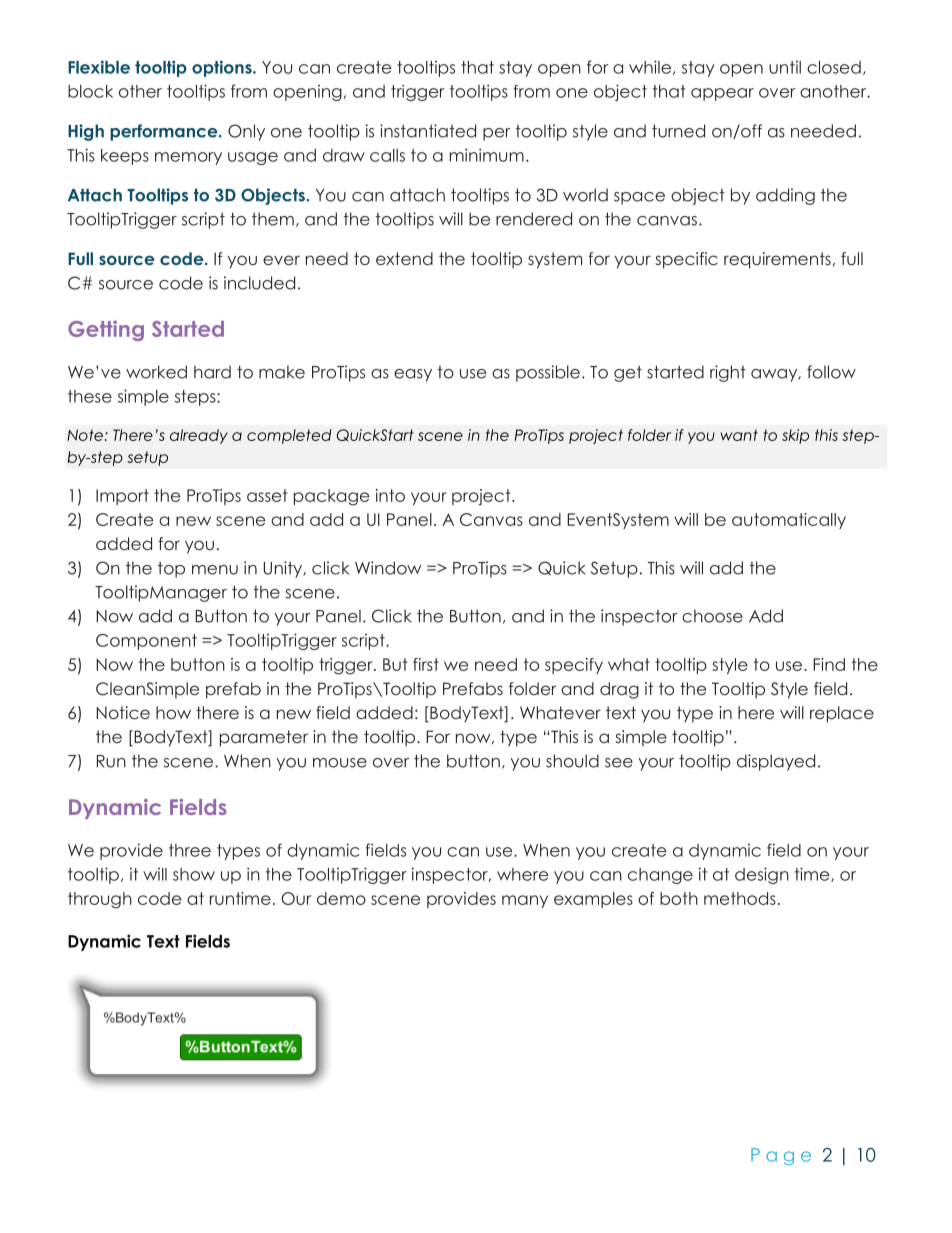 The height and width of the document is (1233, 952). What do you see at coordinates (728, 373) in the document?
I see `right` at bounding box center [728, 373].
